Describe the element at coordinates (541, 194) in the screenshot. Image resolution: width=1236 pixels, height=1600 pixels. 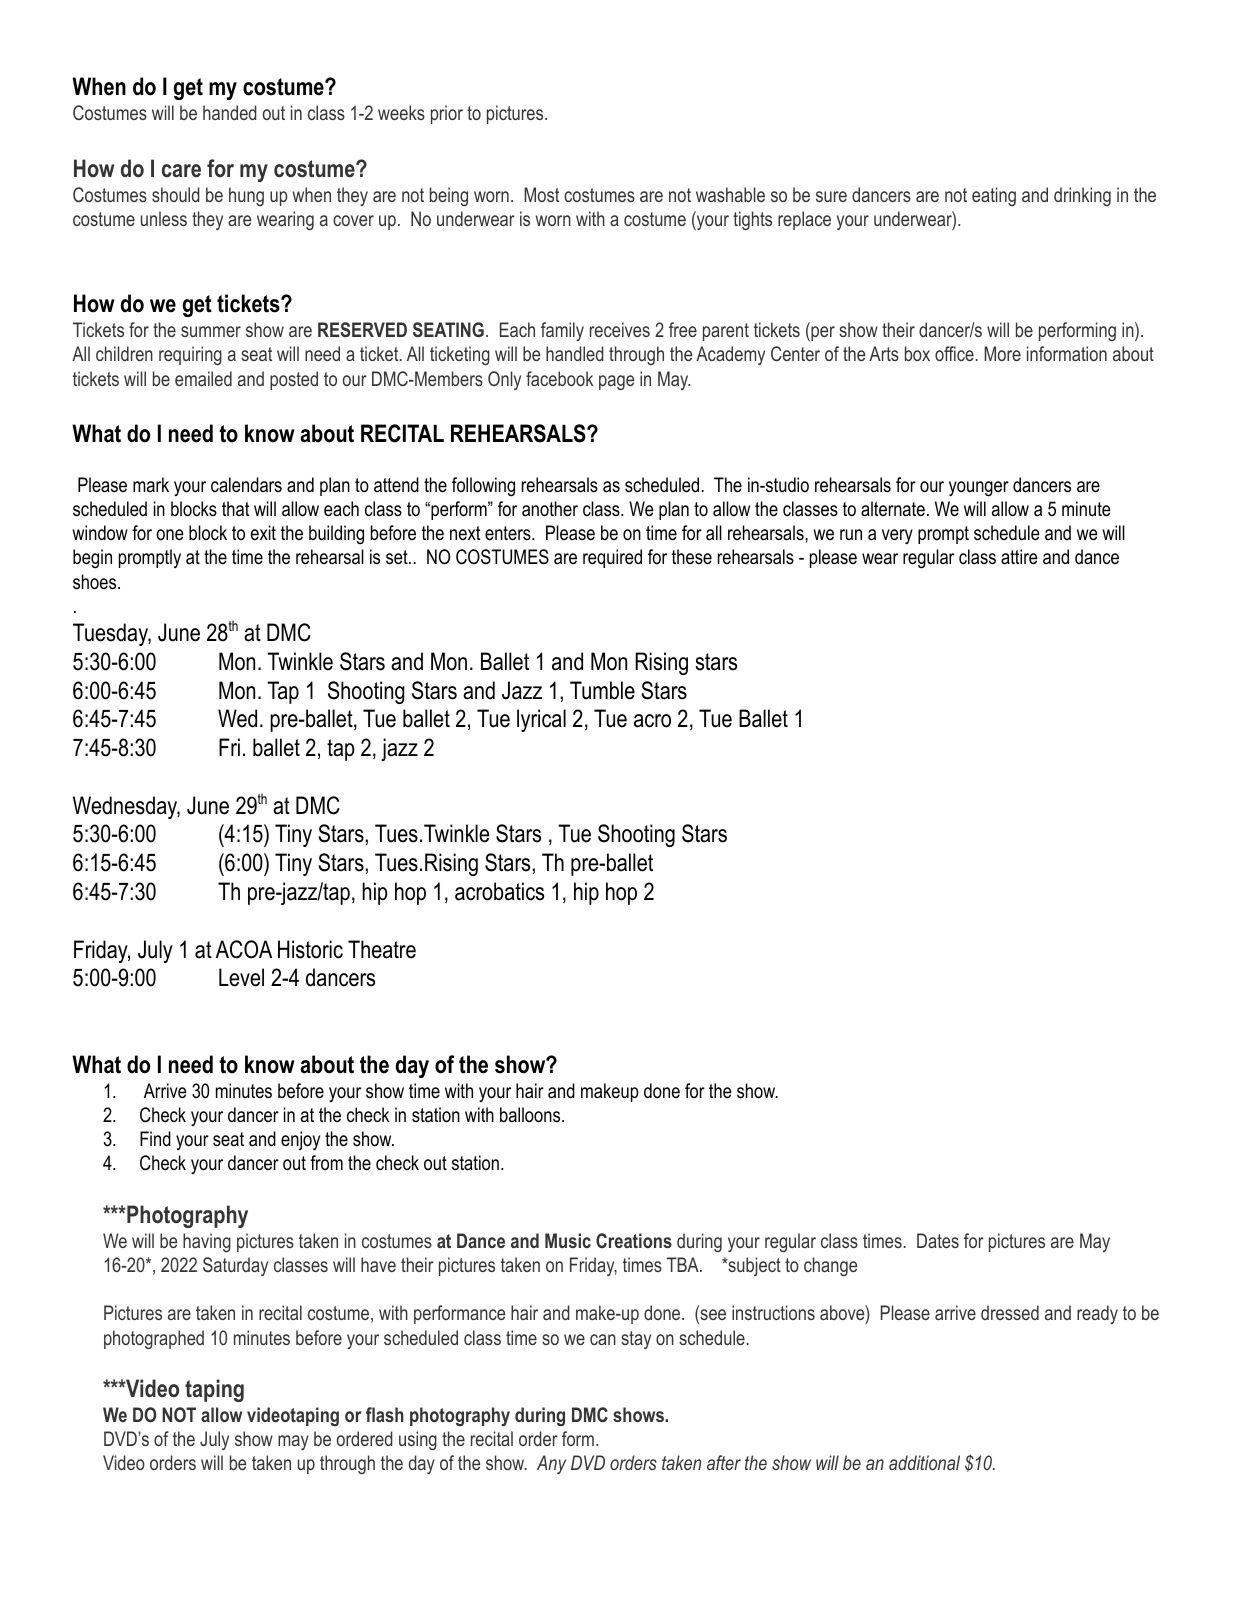
I see `Most` at that location.
